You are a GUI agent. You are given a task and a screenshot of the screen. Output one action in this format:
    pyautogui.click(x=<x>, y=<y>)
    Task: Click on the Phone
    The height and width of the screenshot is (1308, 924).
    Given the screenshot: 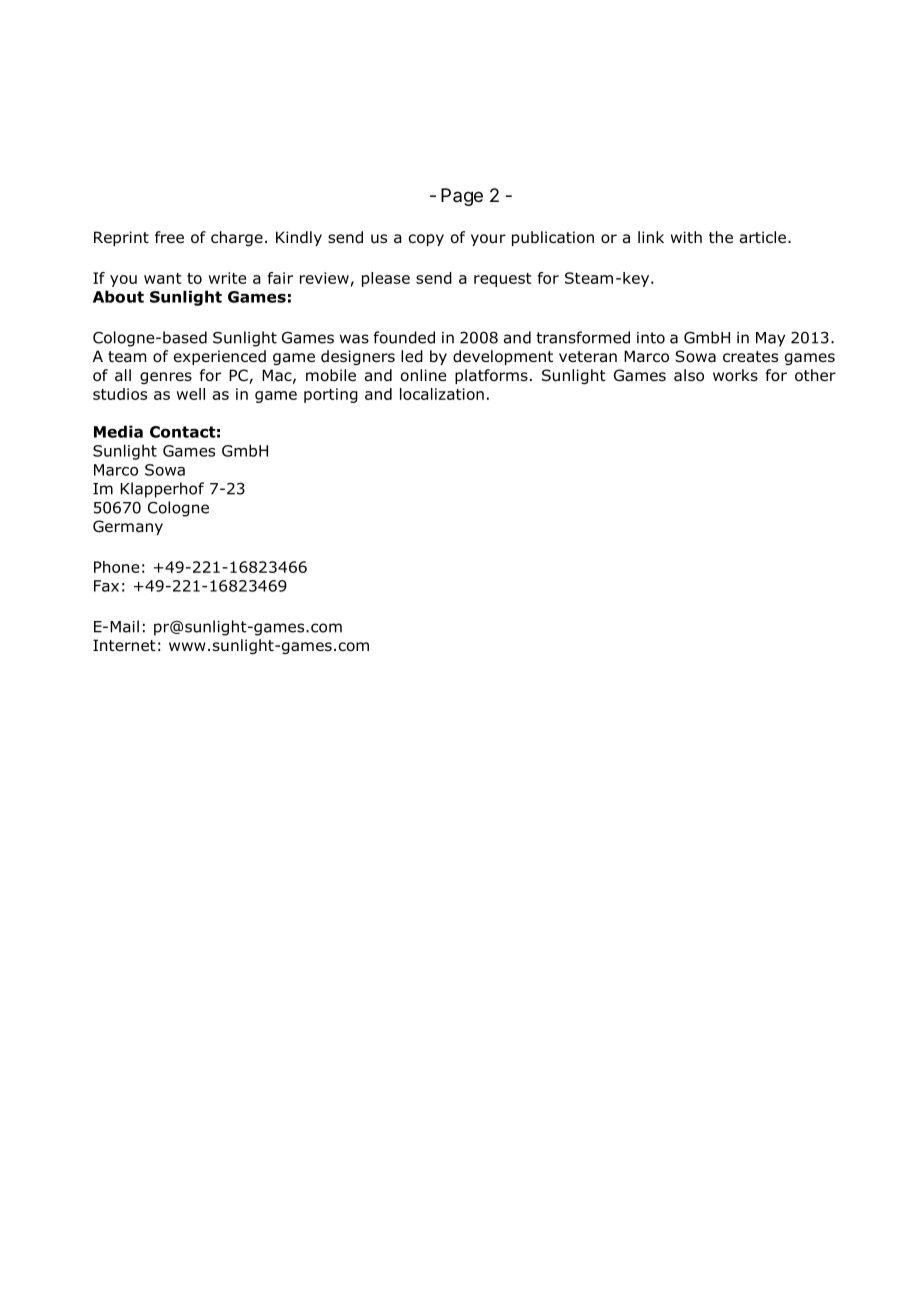 What is the action you would take?
    pyautogui.click(x=116, y=567)
